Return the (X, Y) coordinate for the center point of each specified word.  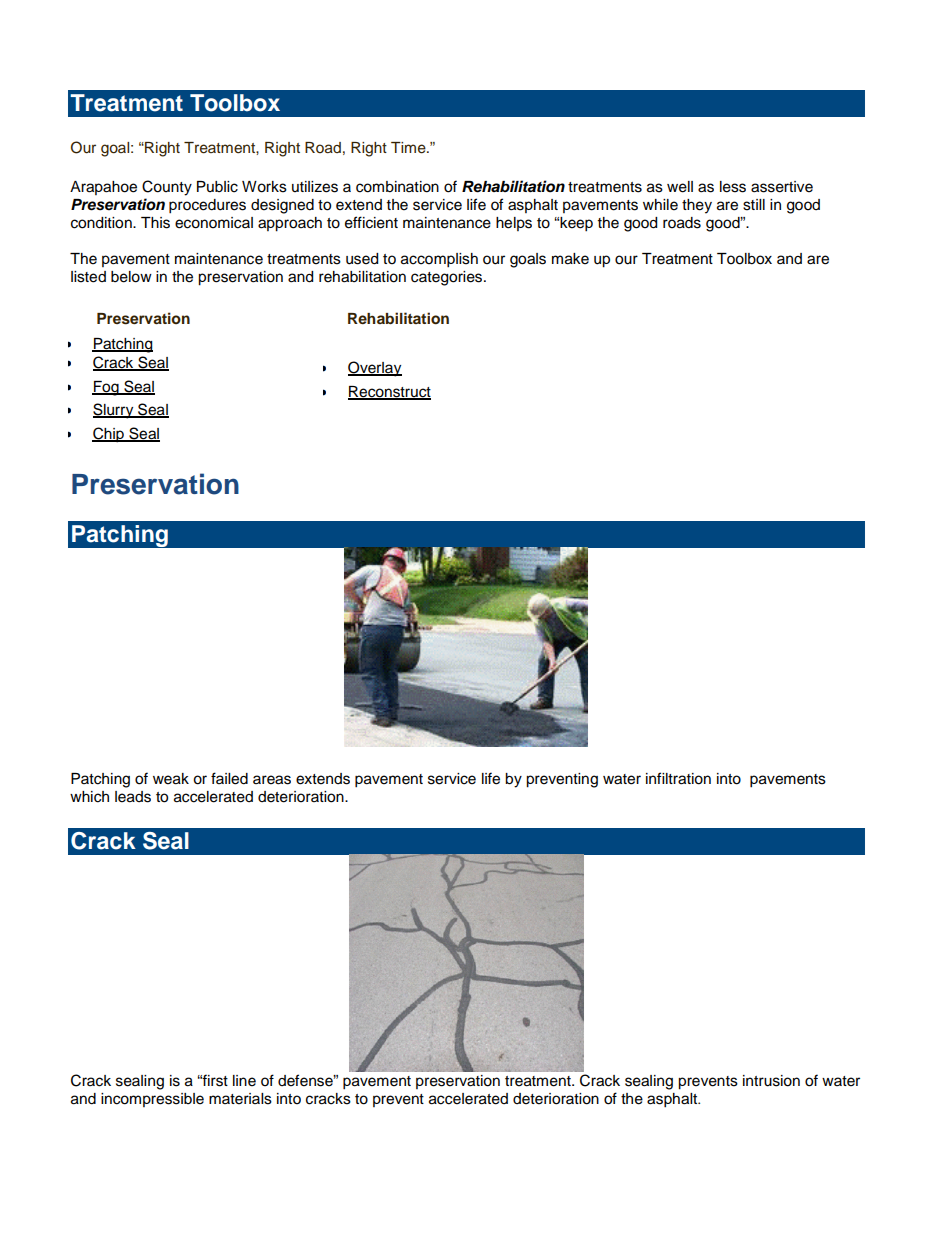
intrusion (771, 1081)
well (680, 187)
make (570, 259)
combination (397, 187)
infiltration (678, 778)
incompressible (152, 1100)
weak (171, 779)
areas (272, 780)
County (167, 188)
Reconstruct (389, 392)
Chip (109, 435)
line (244, 1081)
